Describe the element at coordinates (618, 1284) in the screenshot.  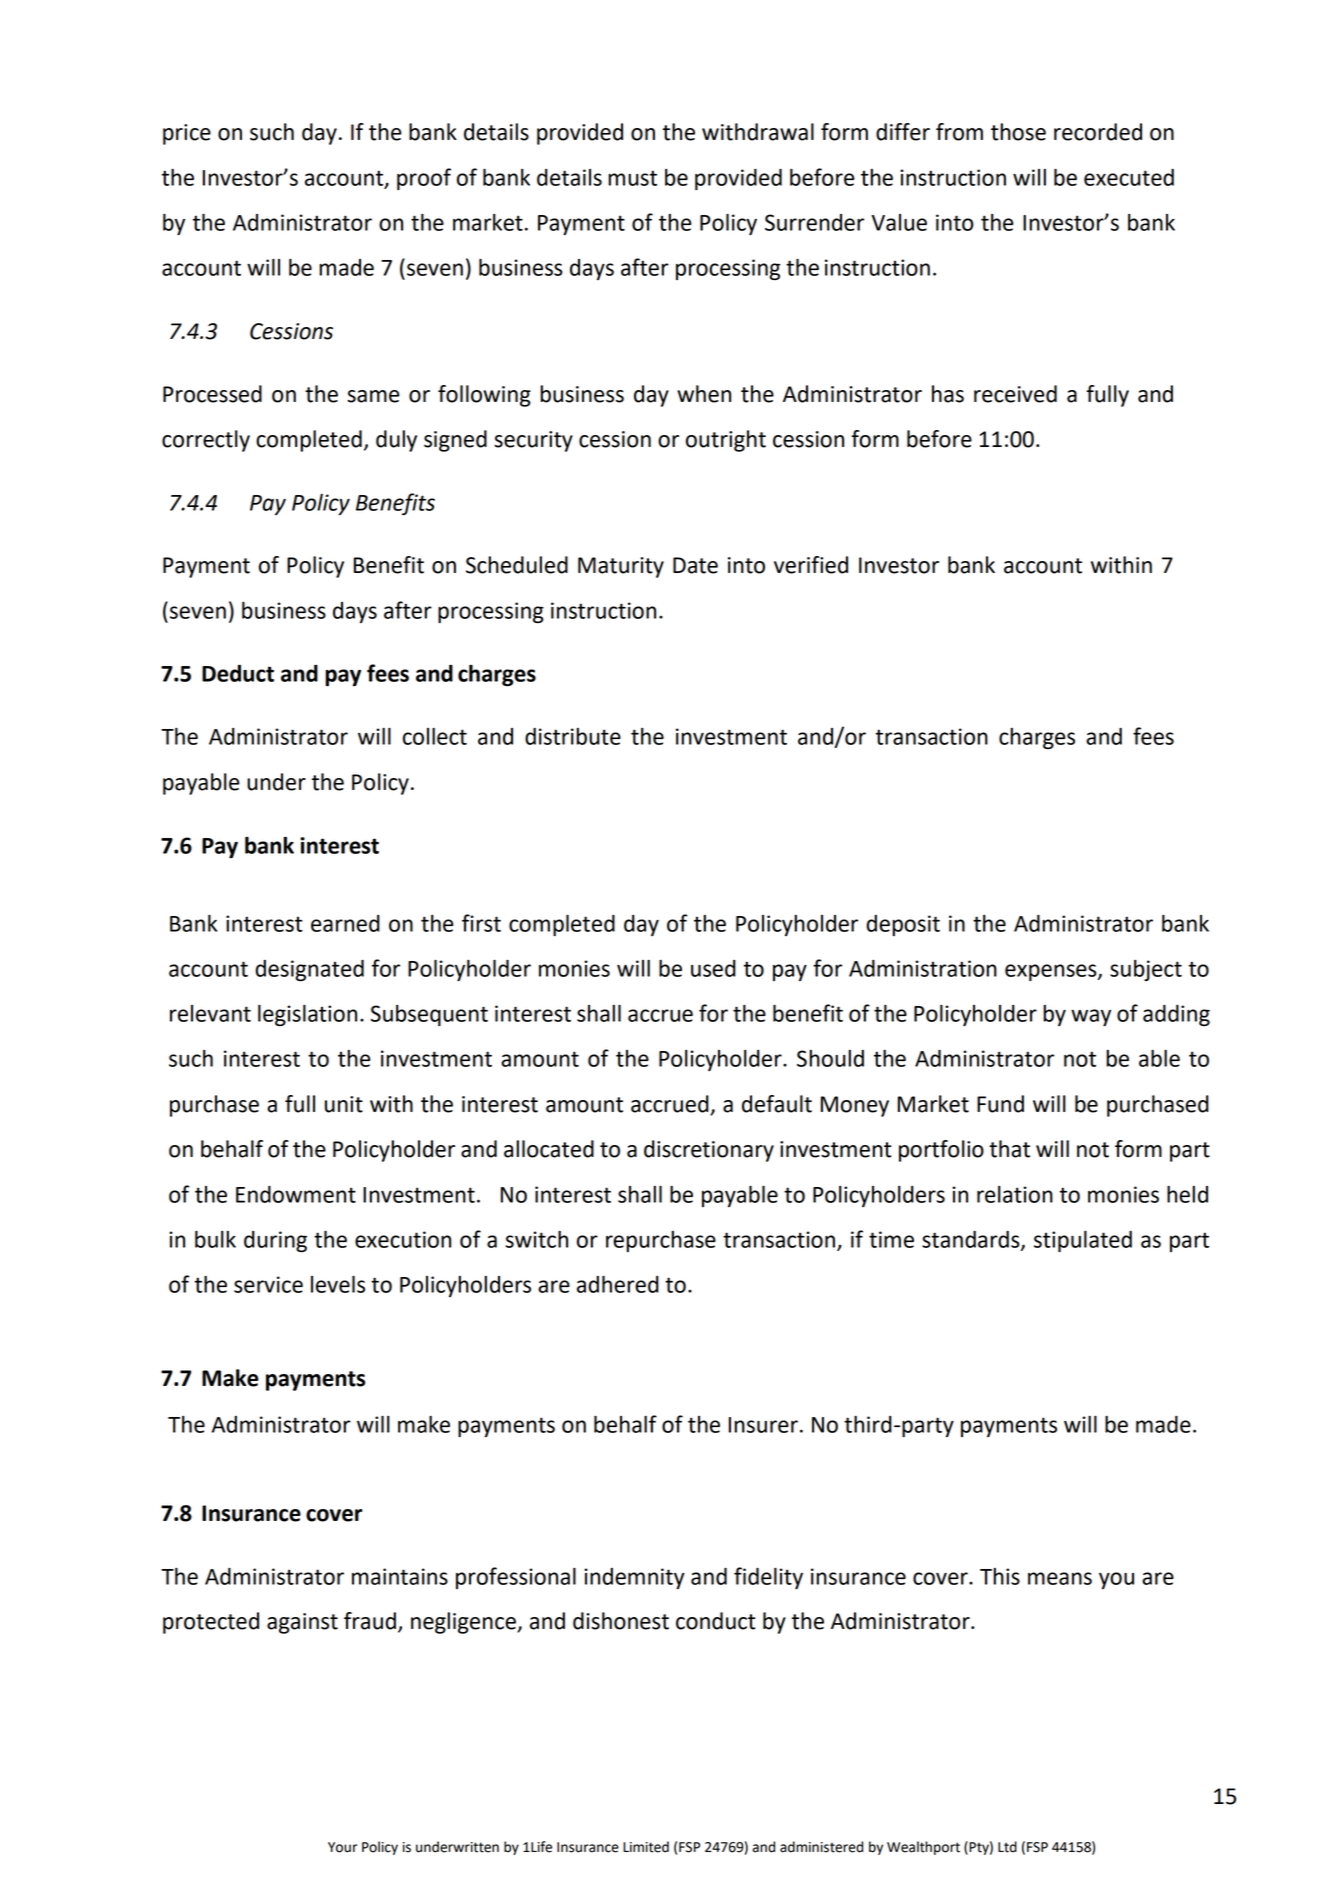
I see `adhered` at that location.
